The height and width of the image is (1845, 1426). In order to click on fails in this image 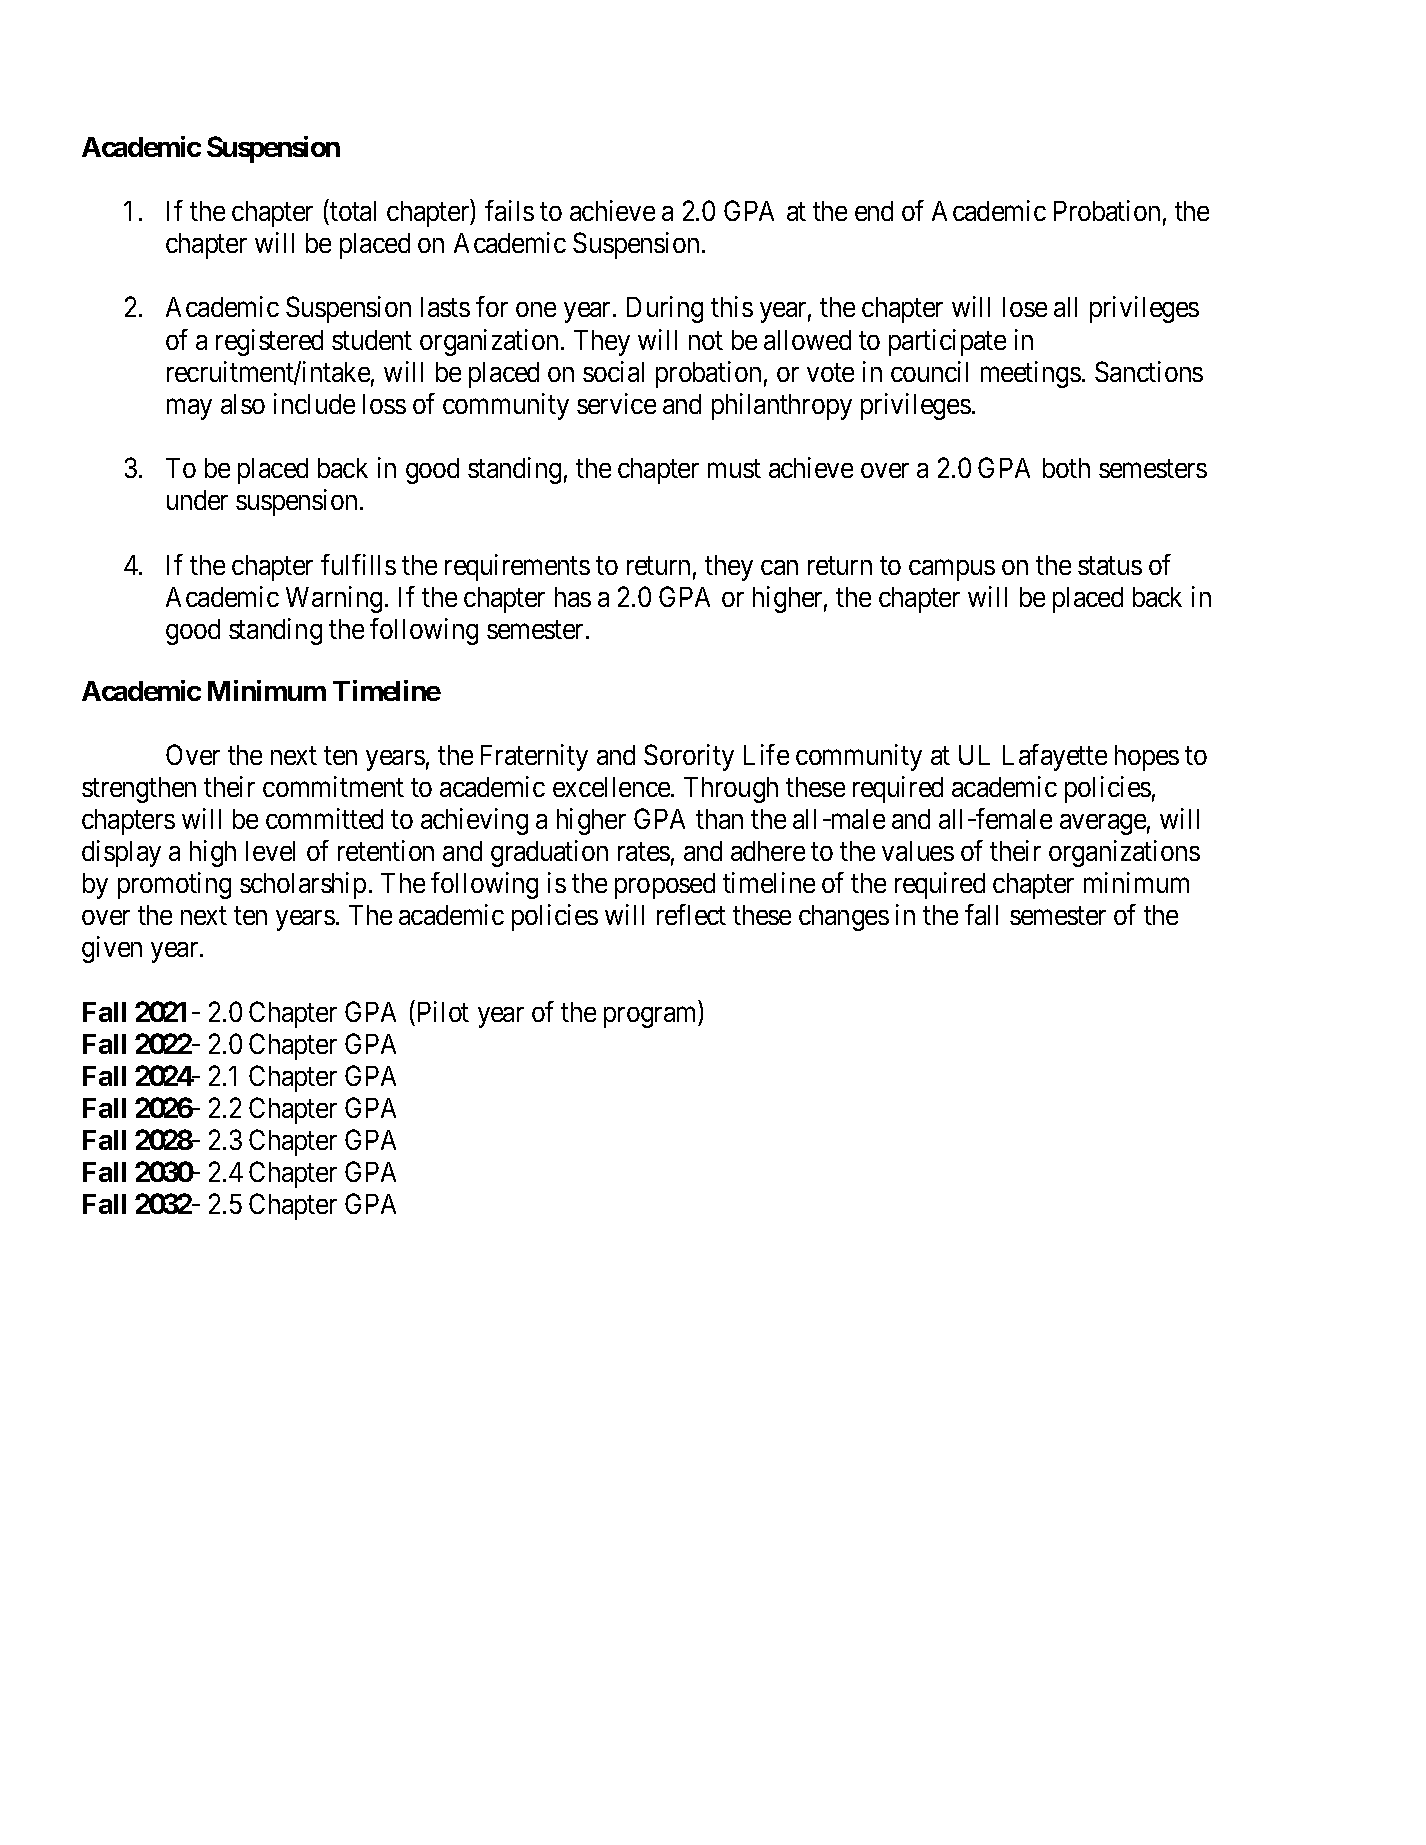, I will do `click(509, 210)`.
